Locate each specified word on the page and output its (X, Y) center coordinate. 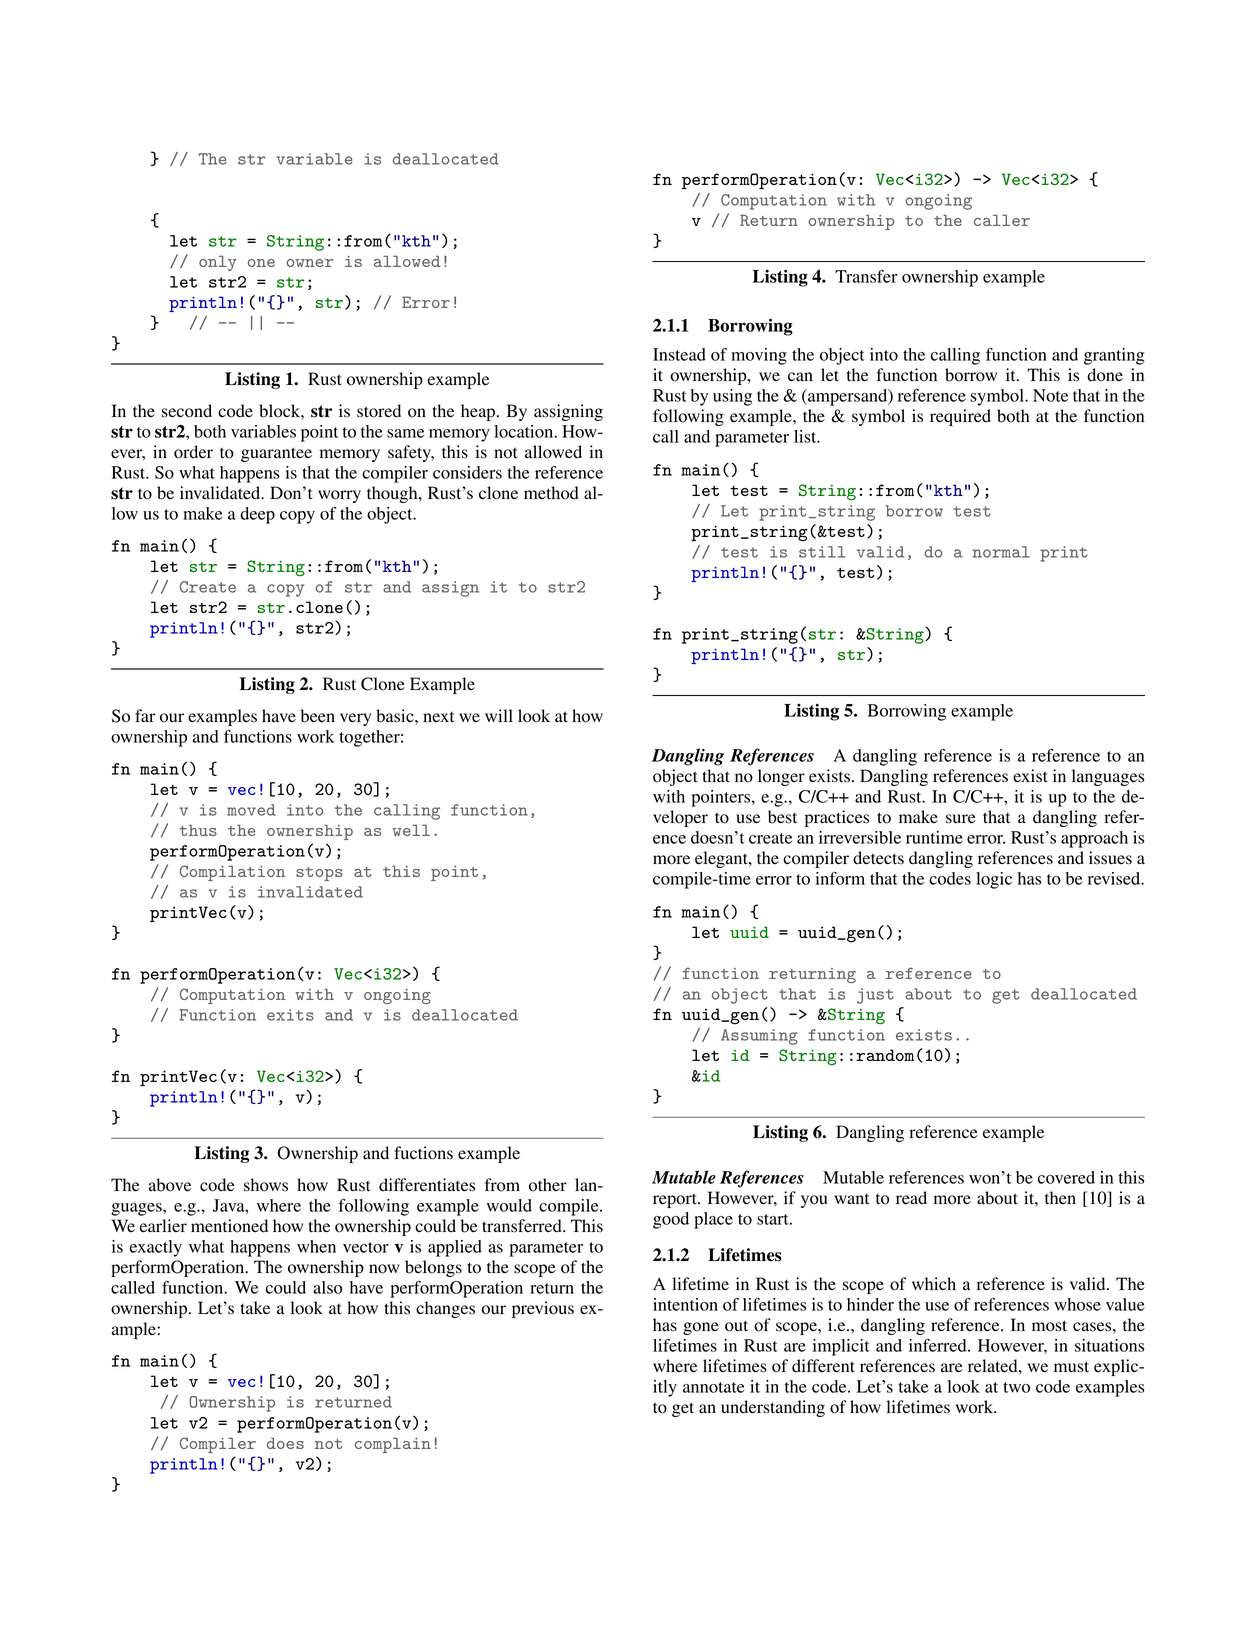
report (676, 1200)
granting (1114, 356)
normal (1001, 552)
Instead (679, 354)
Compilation (232, 873)
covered (1066, 1177)
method (551, 493)
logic (994, 880)
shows (266, 1185)
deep (257, 515)
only (218, 263)
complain (393, 1445)
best (782, 817)
